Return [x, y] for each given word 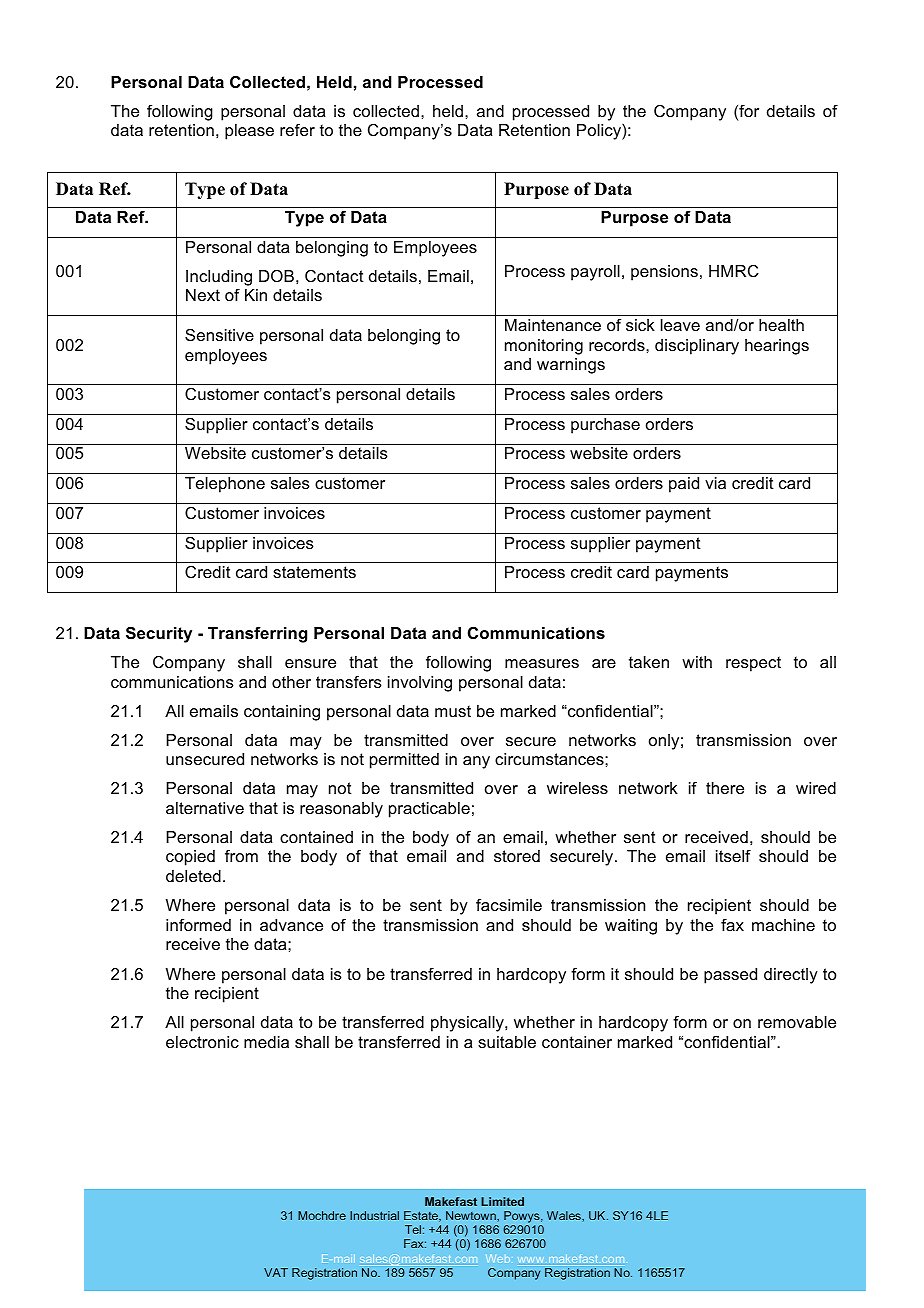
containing [282, 713]
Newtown [472, 1215]
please [249, 132]
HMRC [734, 271]
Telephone [225, 485]
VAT [276, 1272]
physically [468, 1024]
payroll [595, 273]
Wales [565, 1215]
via [715, 483]
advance [291, 925]
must [453, 711]
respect [753, 664]
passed [730, 976]
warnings [571, 366]
